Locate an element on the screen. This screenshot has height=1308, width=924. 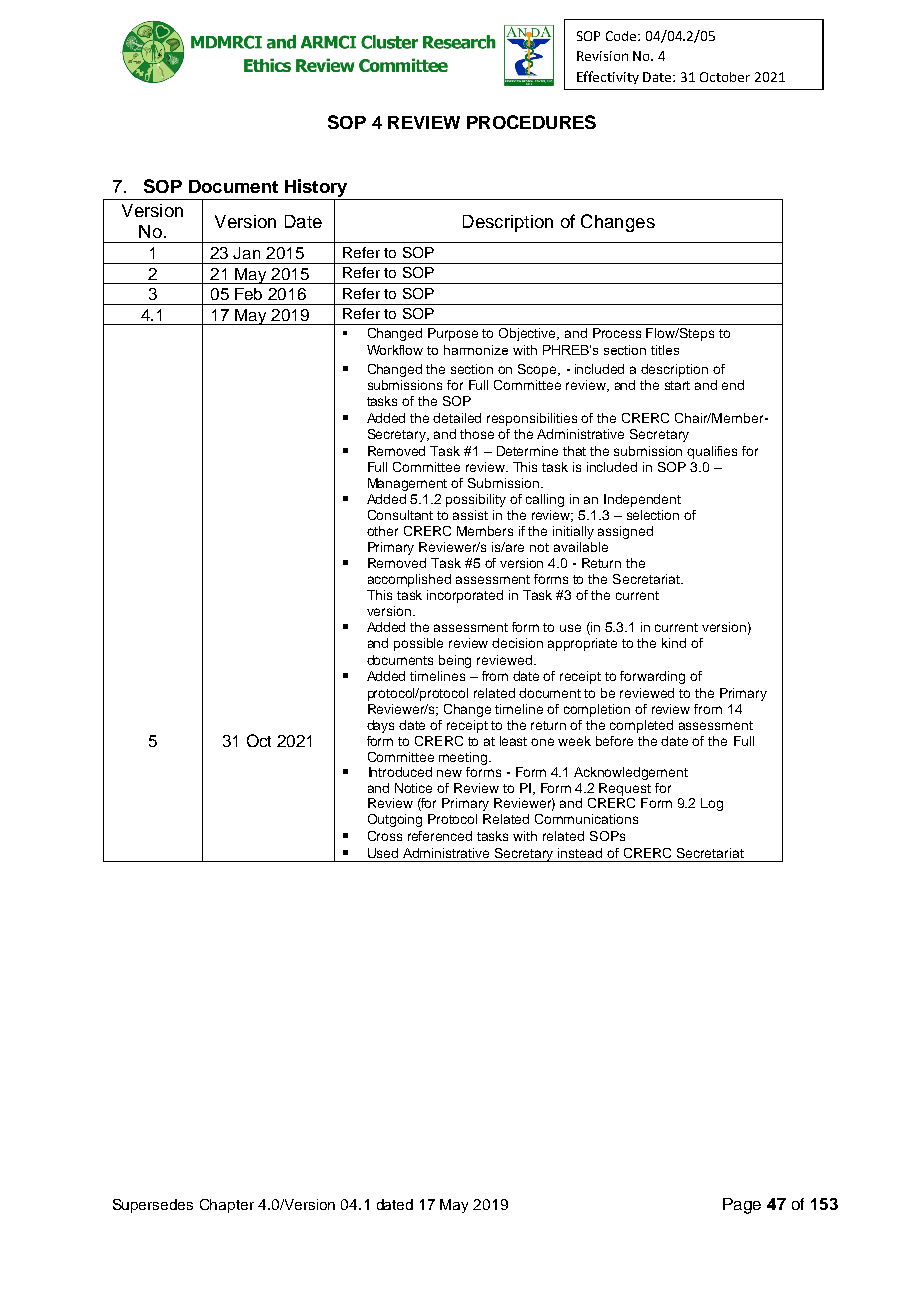
other is located at coordinates (382, 531).
